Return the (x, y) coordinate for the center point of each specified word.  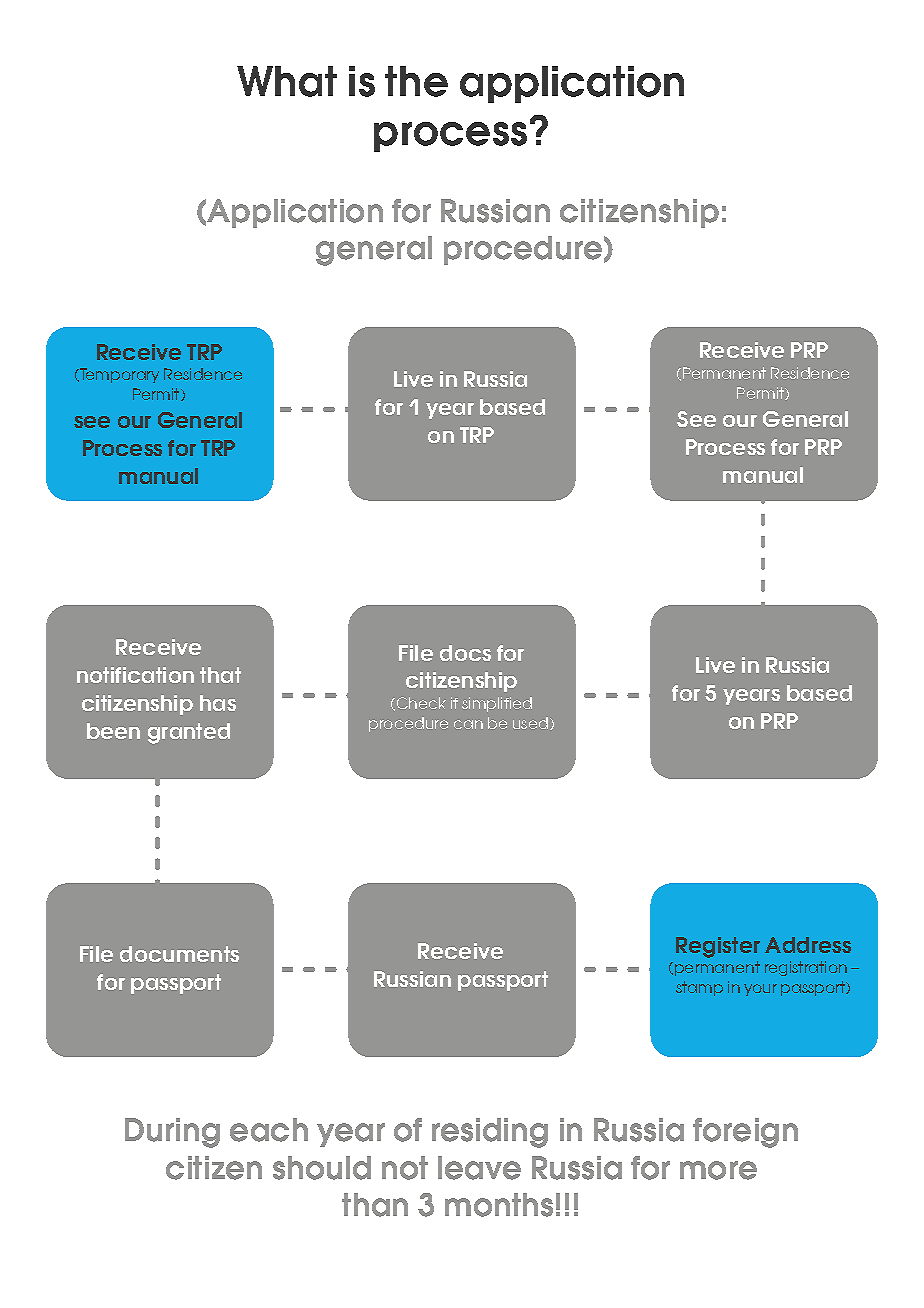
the (416, 81)
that (220, 675)
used (532, 723)
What (287, 81)
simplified (497, 704)
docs (465, 653)
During (172, 1133)
